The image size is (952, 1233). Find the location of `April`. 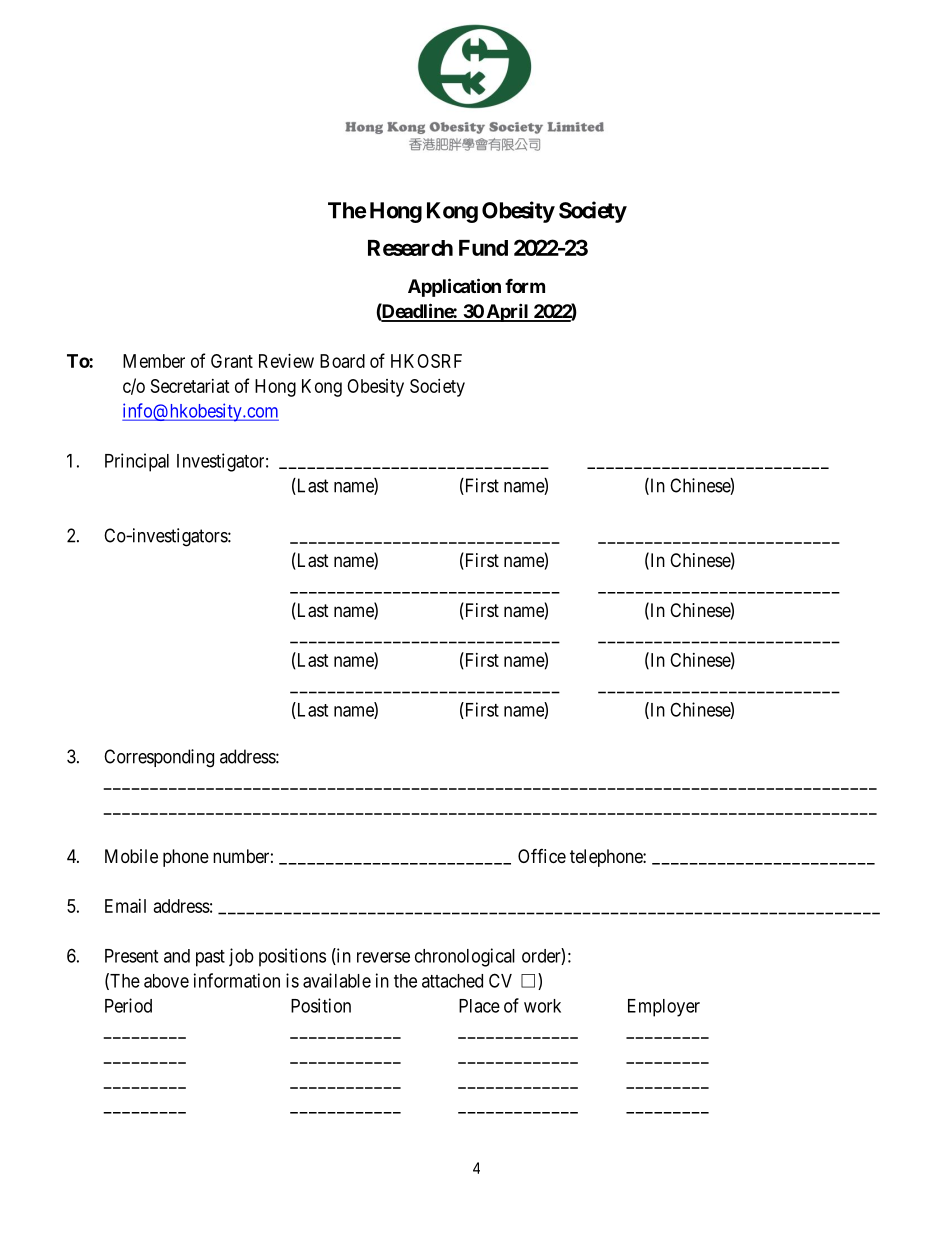

April is located at coordinates (507, 312).
